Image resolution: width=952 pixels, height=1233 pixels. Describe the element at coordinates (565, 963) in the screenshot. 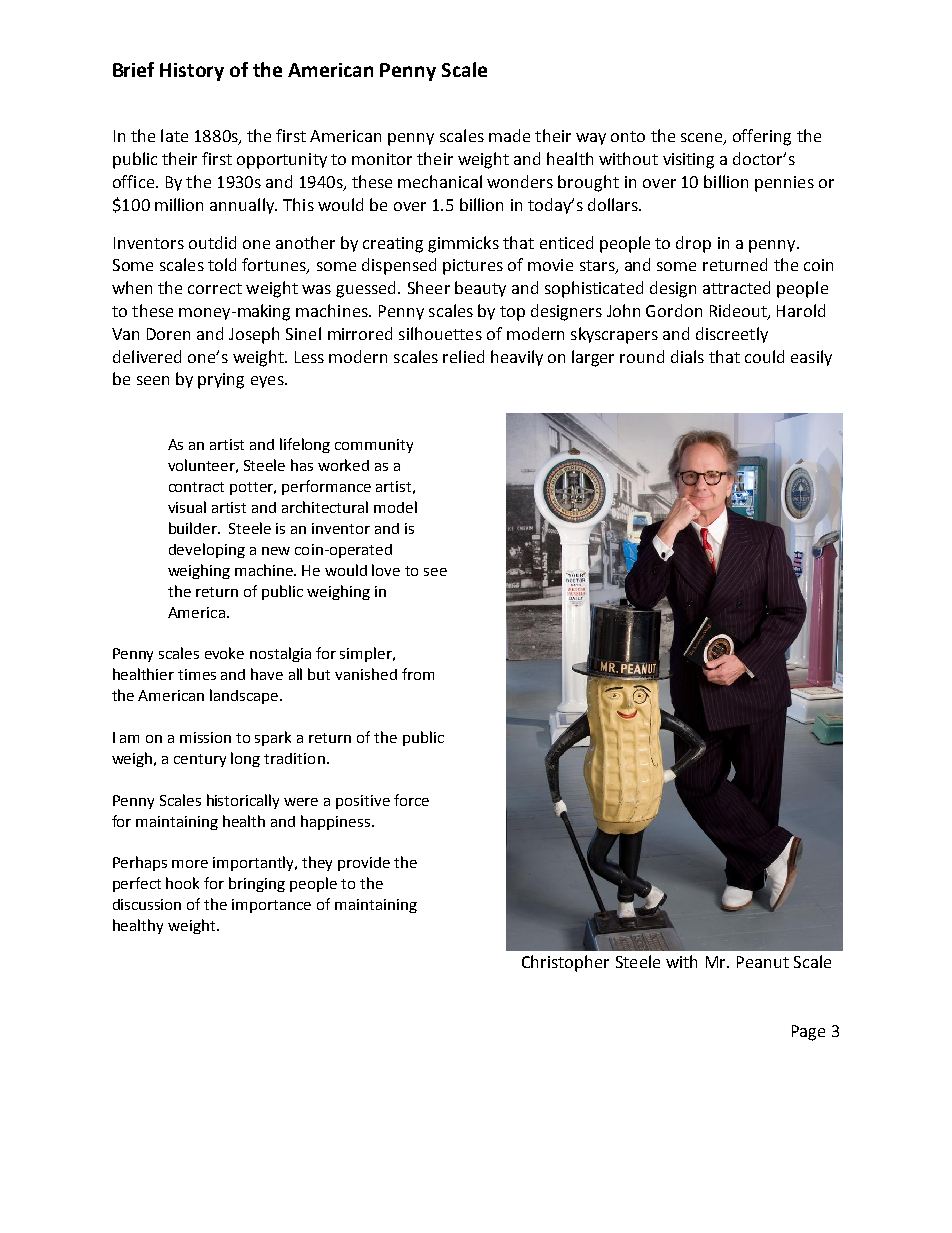

I see `Christopher` at that location.
